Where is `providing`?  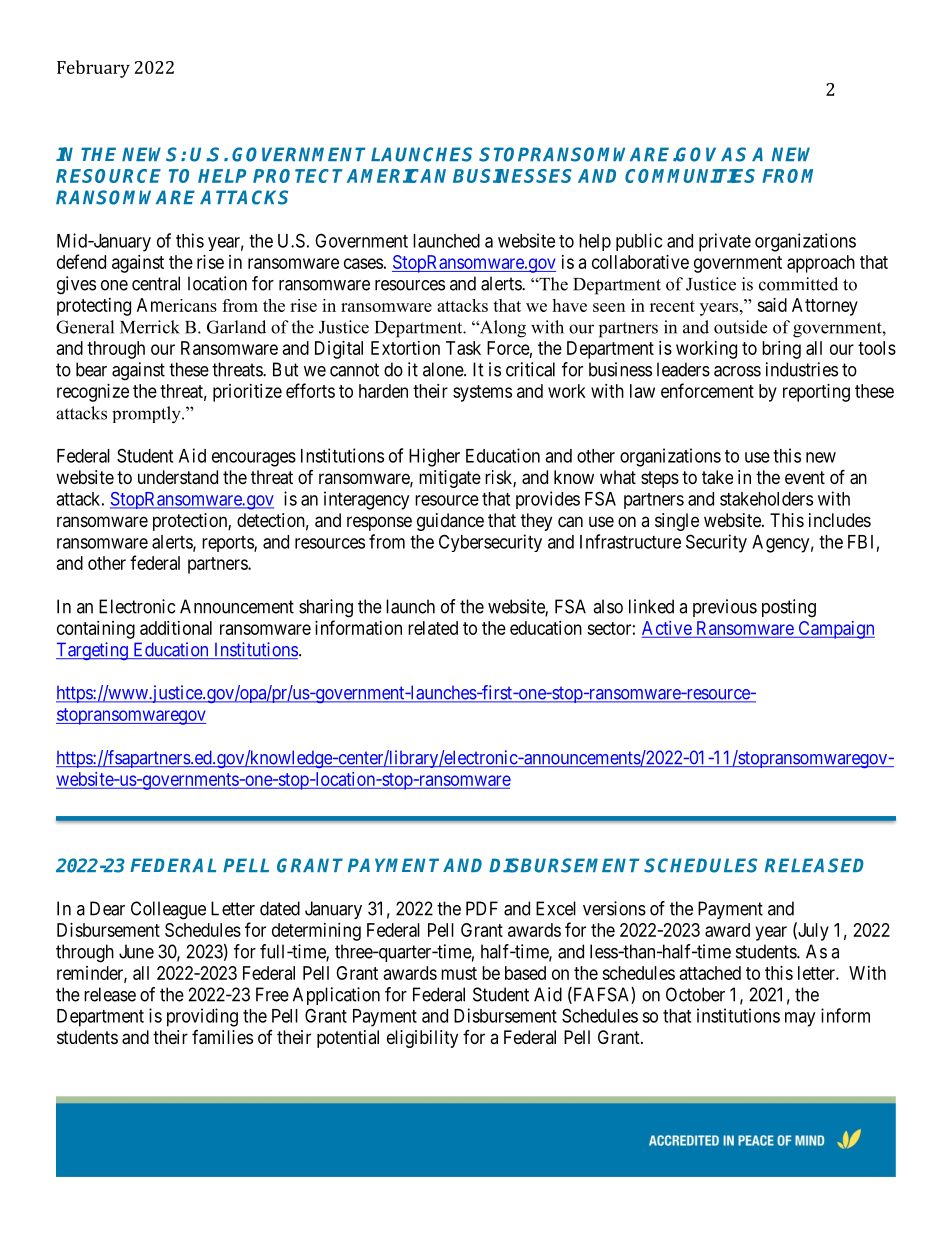
providing is located at coordinates (202, 1017).
